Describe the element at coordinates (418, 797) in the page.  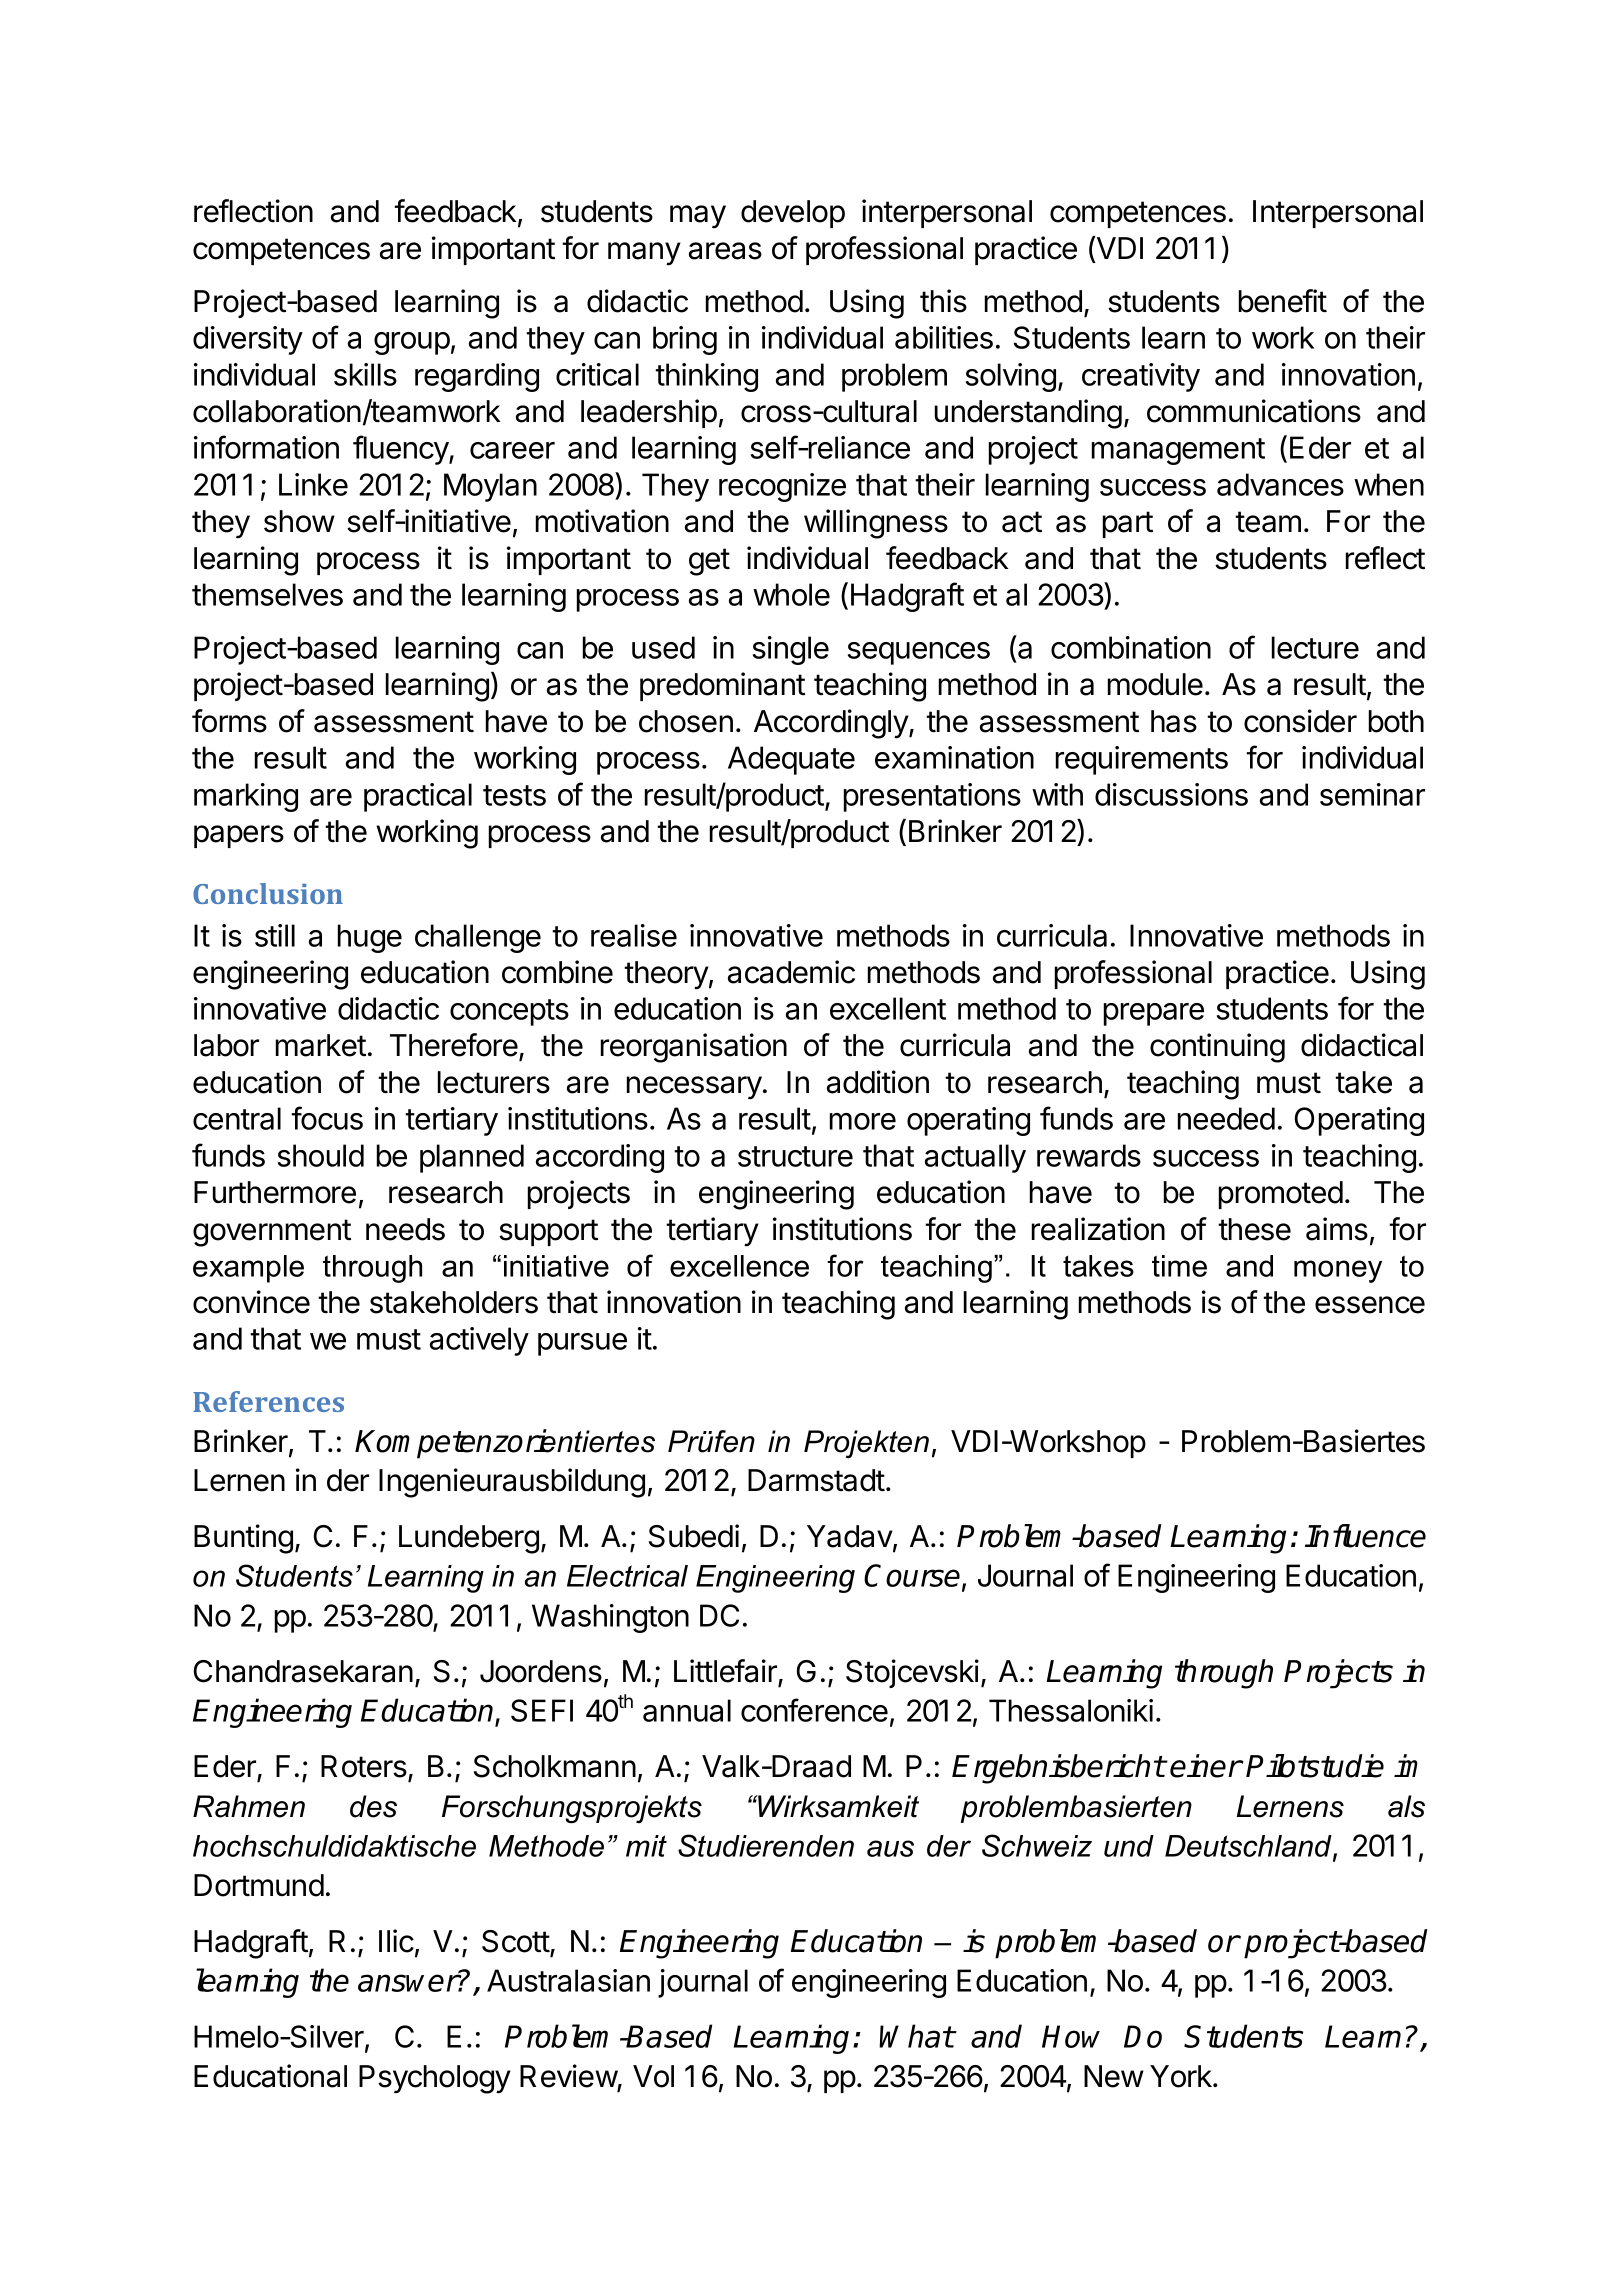
I see `practical` at that location.
